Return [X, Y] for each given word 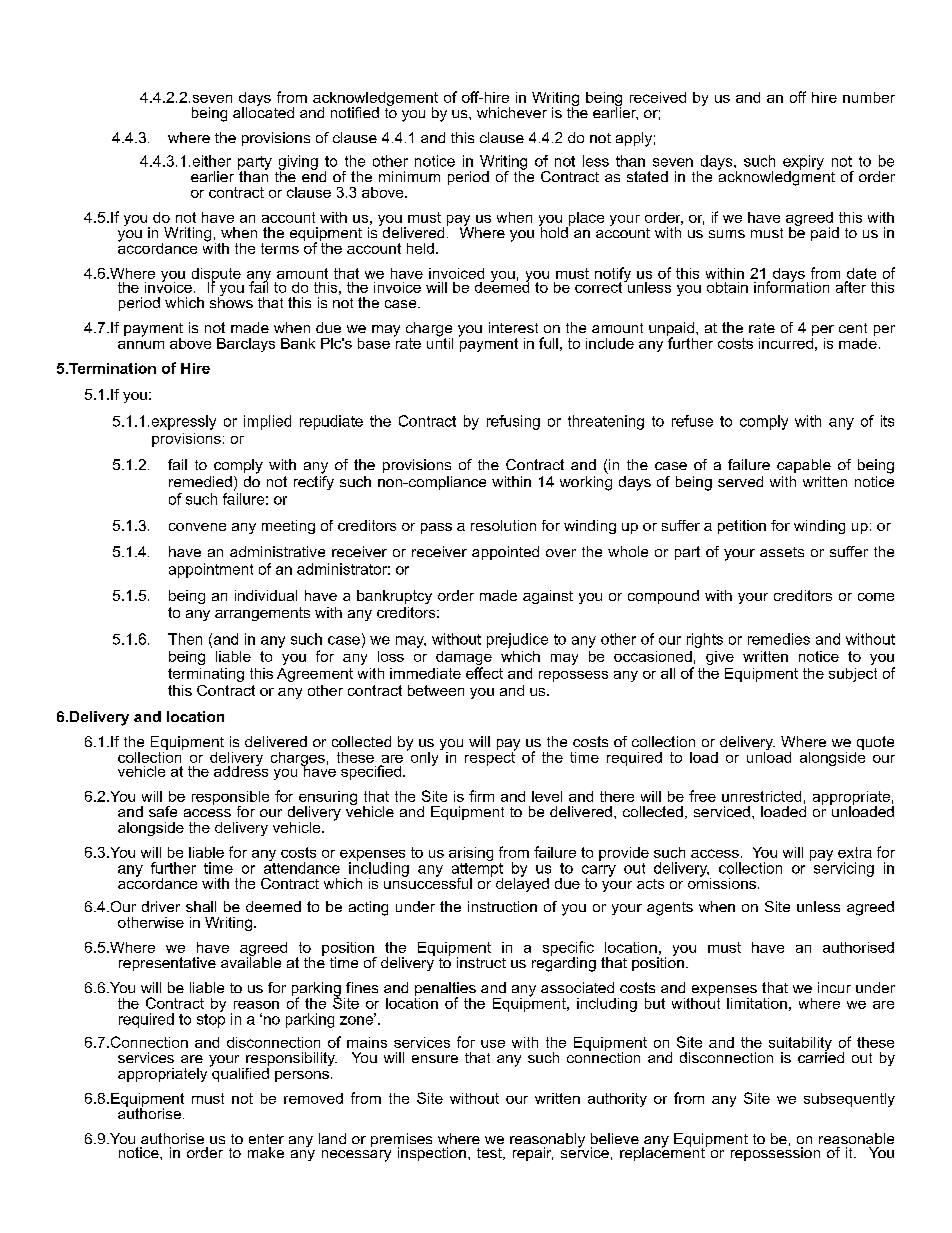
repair [533, 1154]
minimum [409, 176]
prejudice [517, 640]
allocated [263, 111]
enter [266, 1139]
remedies [779, 639]
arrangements [262, 614]
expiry [803, 163]
